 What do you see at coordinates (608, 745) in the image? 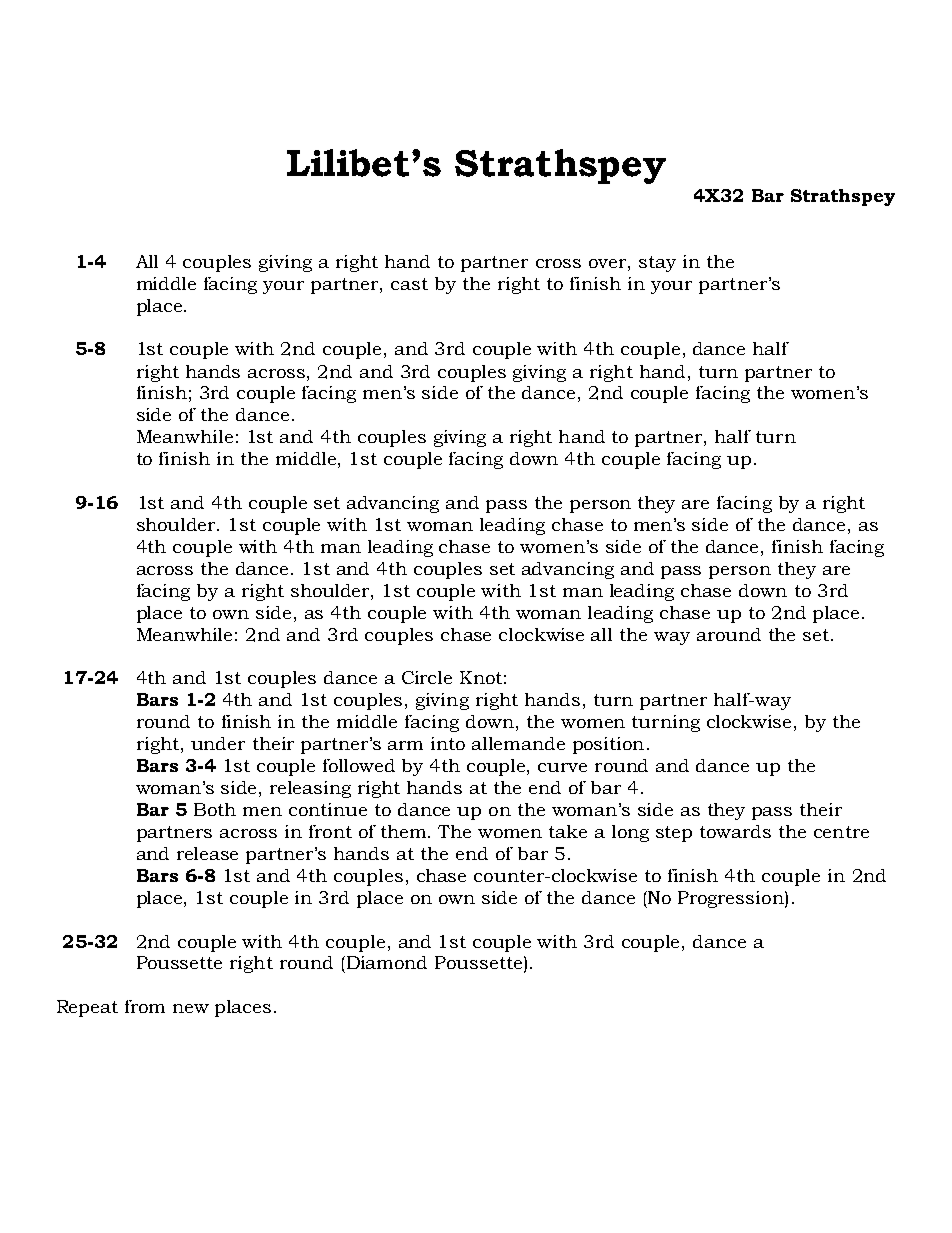
I see `position` at bounding box center [608, 745].
